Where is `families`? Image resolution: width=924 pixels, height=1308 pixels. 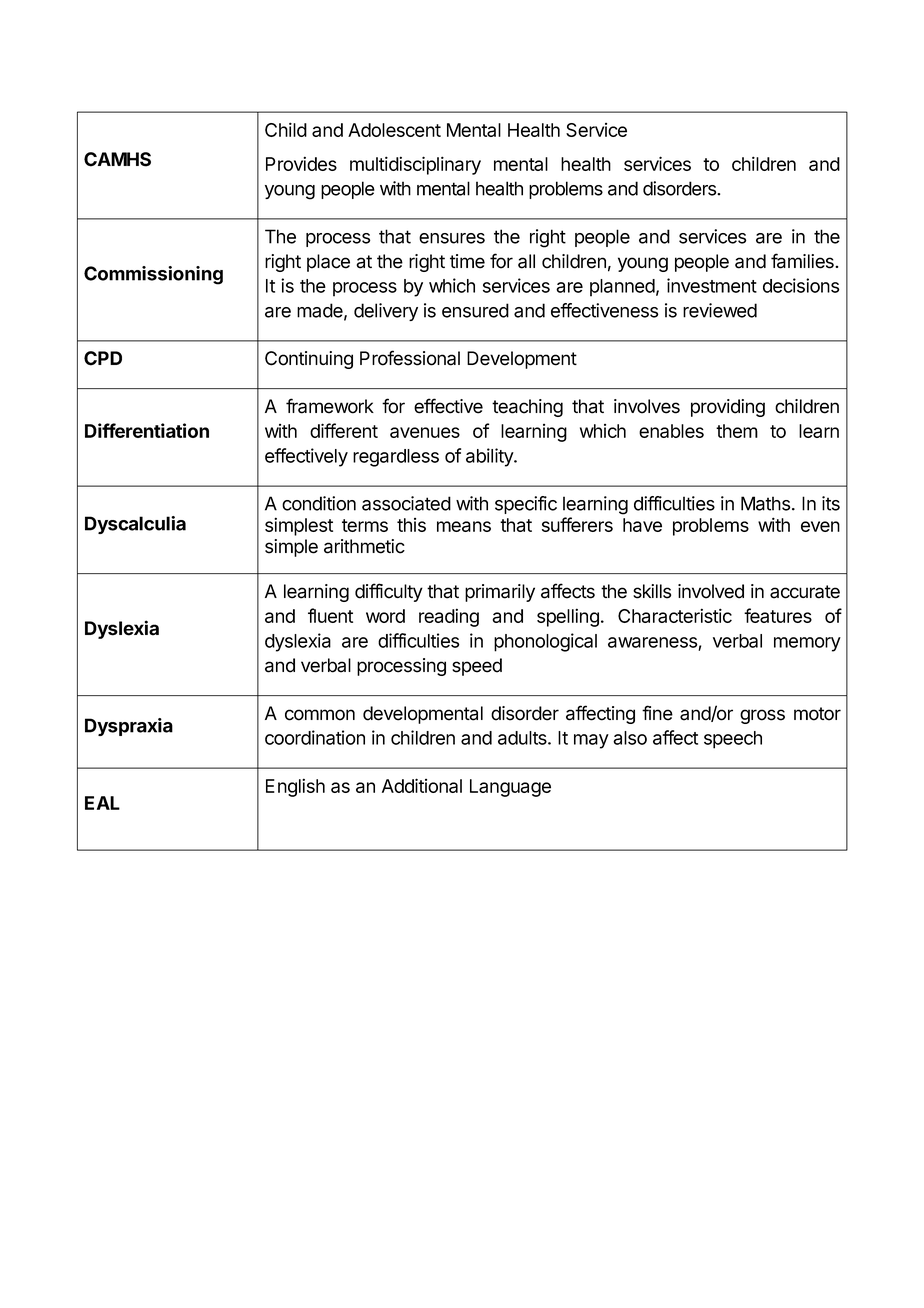 families is located at coordinates (803, 261).
